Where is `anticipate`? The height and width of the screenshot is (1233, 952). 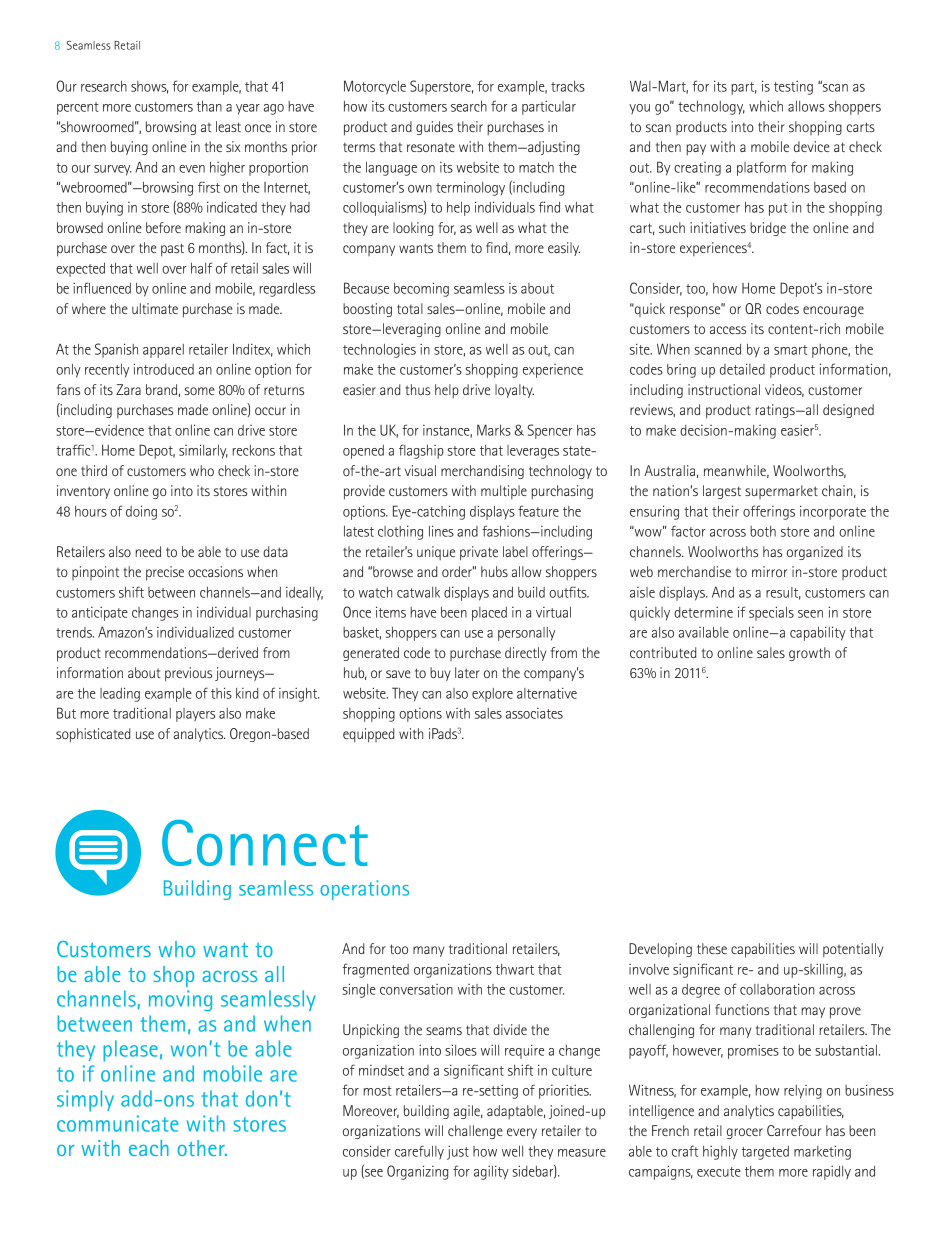 anticipate is located at coordinates (100, 614).
